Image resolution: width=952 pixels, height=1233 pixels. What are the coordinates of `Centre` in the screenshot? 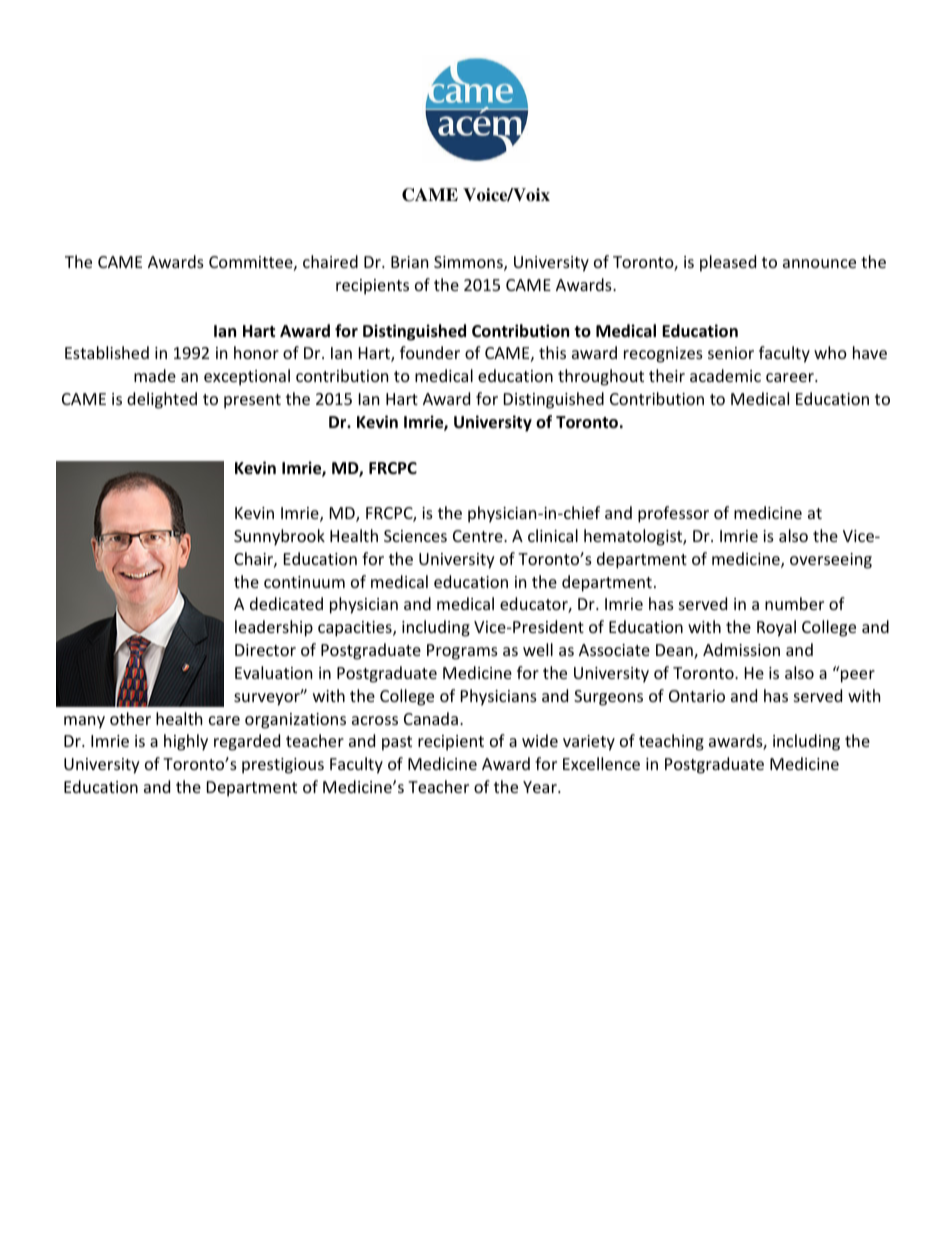 It's located at (479, 536).
